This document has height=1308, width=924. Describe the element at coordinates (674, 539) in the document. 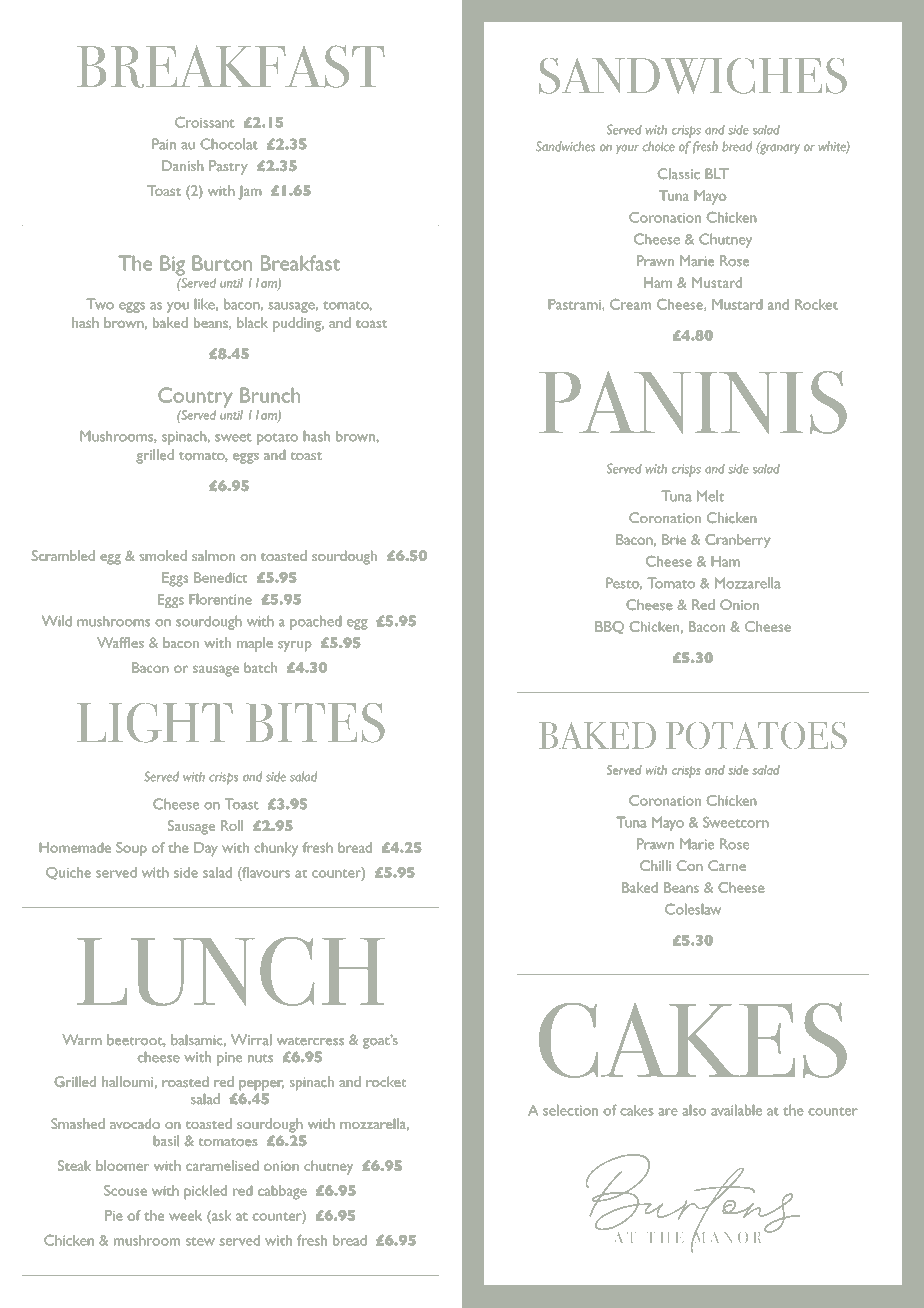

I see `Brie` at that location.
